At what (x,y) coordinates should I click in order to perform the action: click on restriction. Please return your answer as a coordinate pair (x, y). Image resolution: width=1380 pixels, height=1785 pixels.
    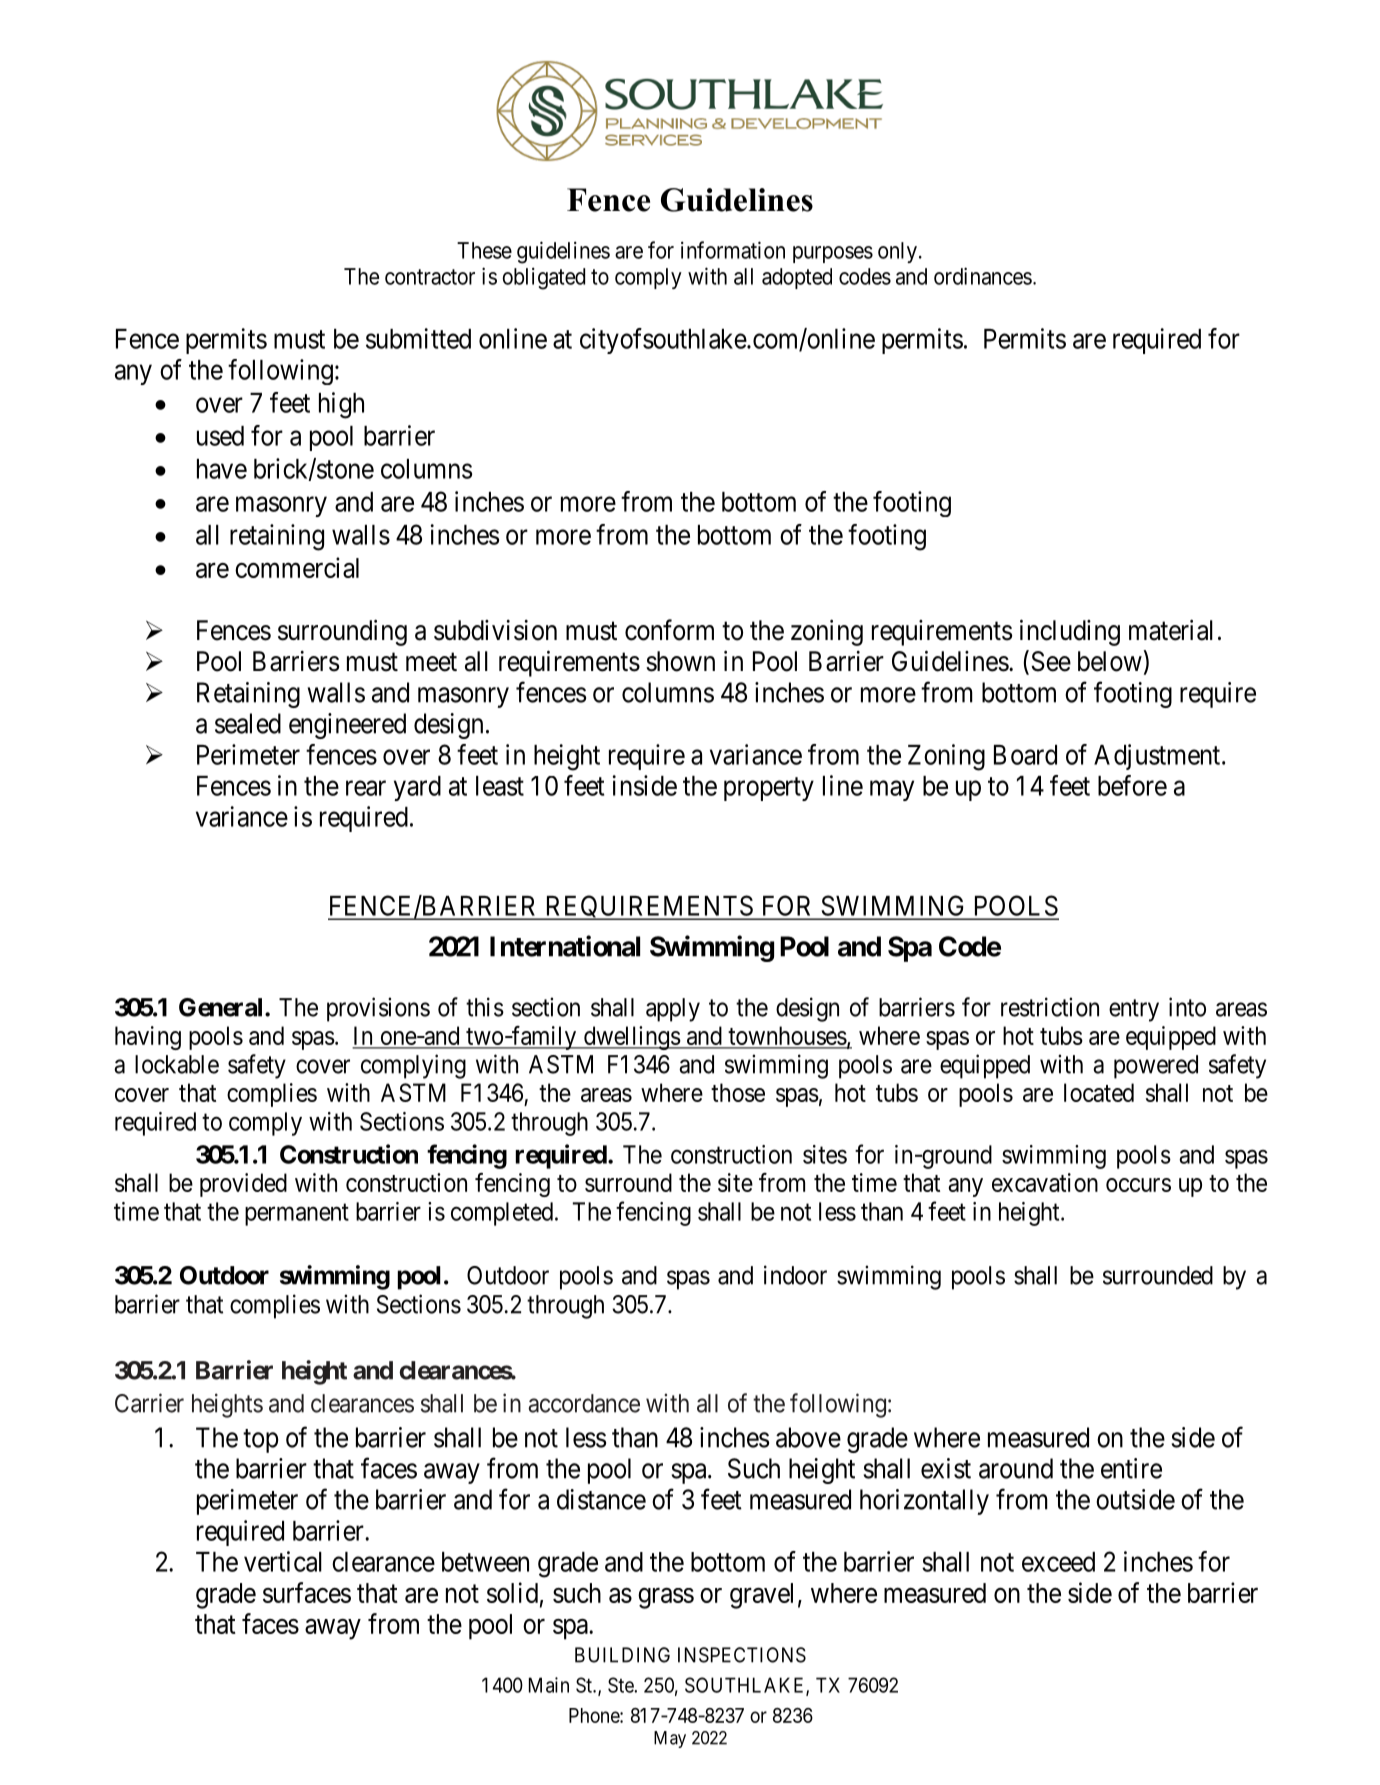
    Looking at the image, I should click on (1050, 1007).
